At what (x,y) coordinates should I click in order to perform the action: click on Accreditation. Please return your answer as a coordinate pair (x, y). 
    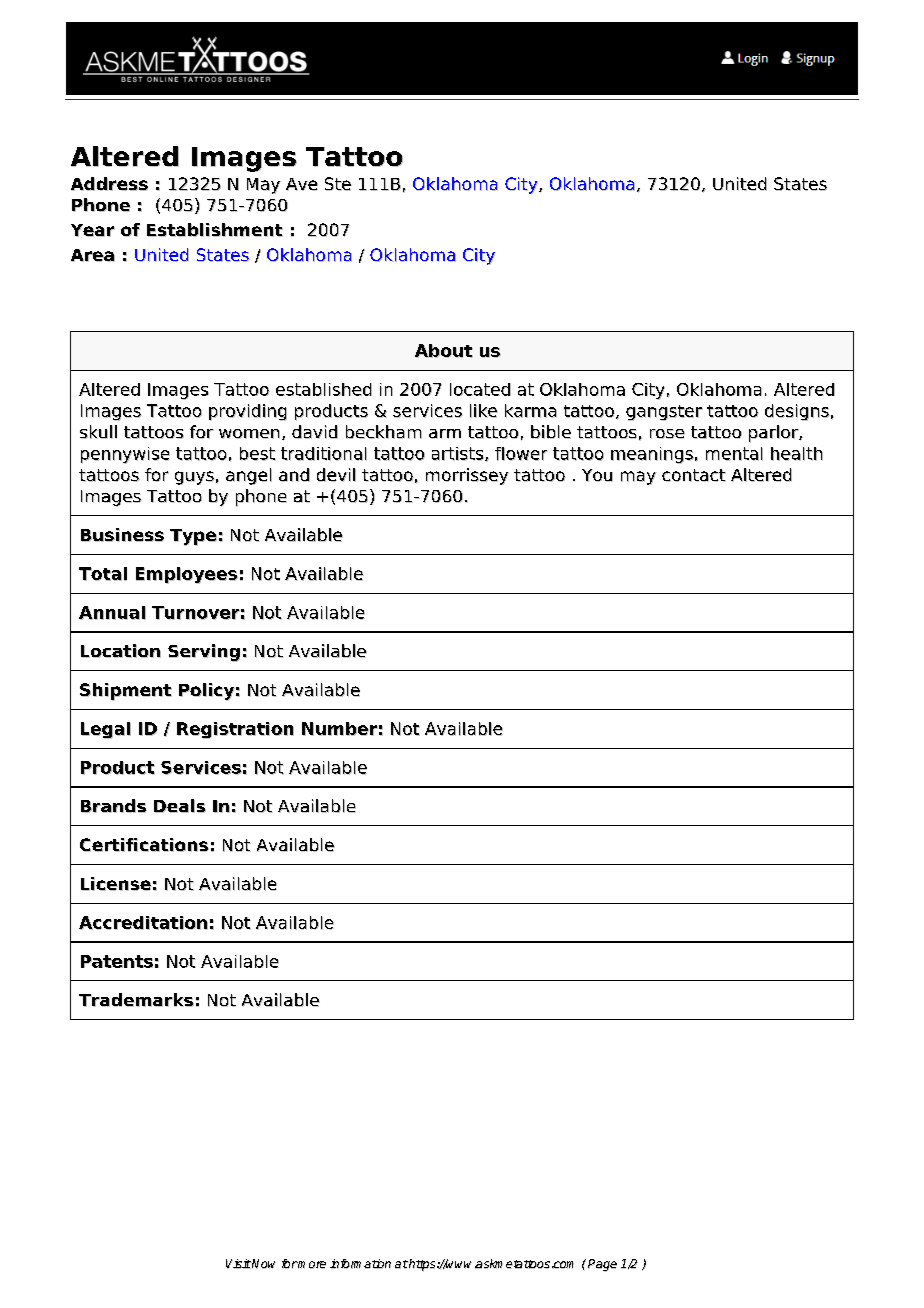
    Looking at the image, I should click on (143, 923).
